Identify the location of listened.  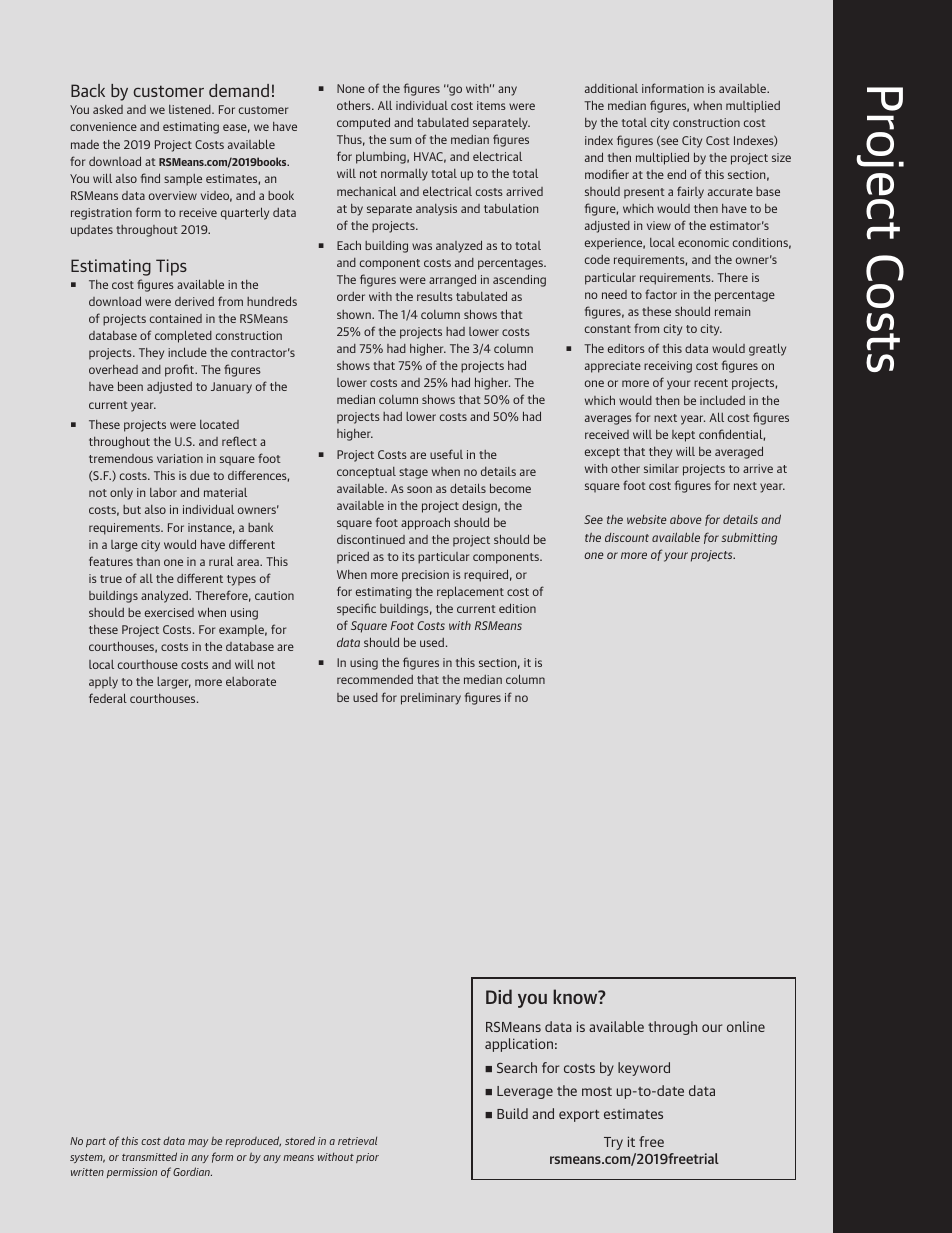
(191, 109).
